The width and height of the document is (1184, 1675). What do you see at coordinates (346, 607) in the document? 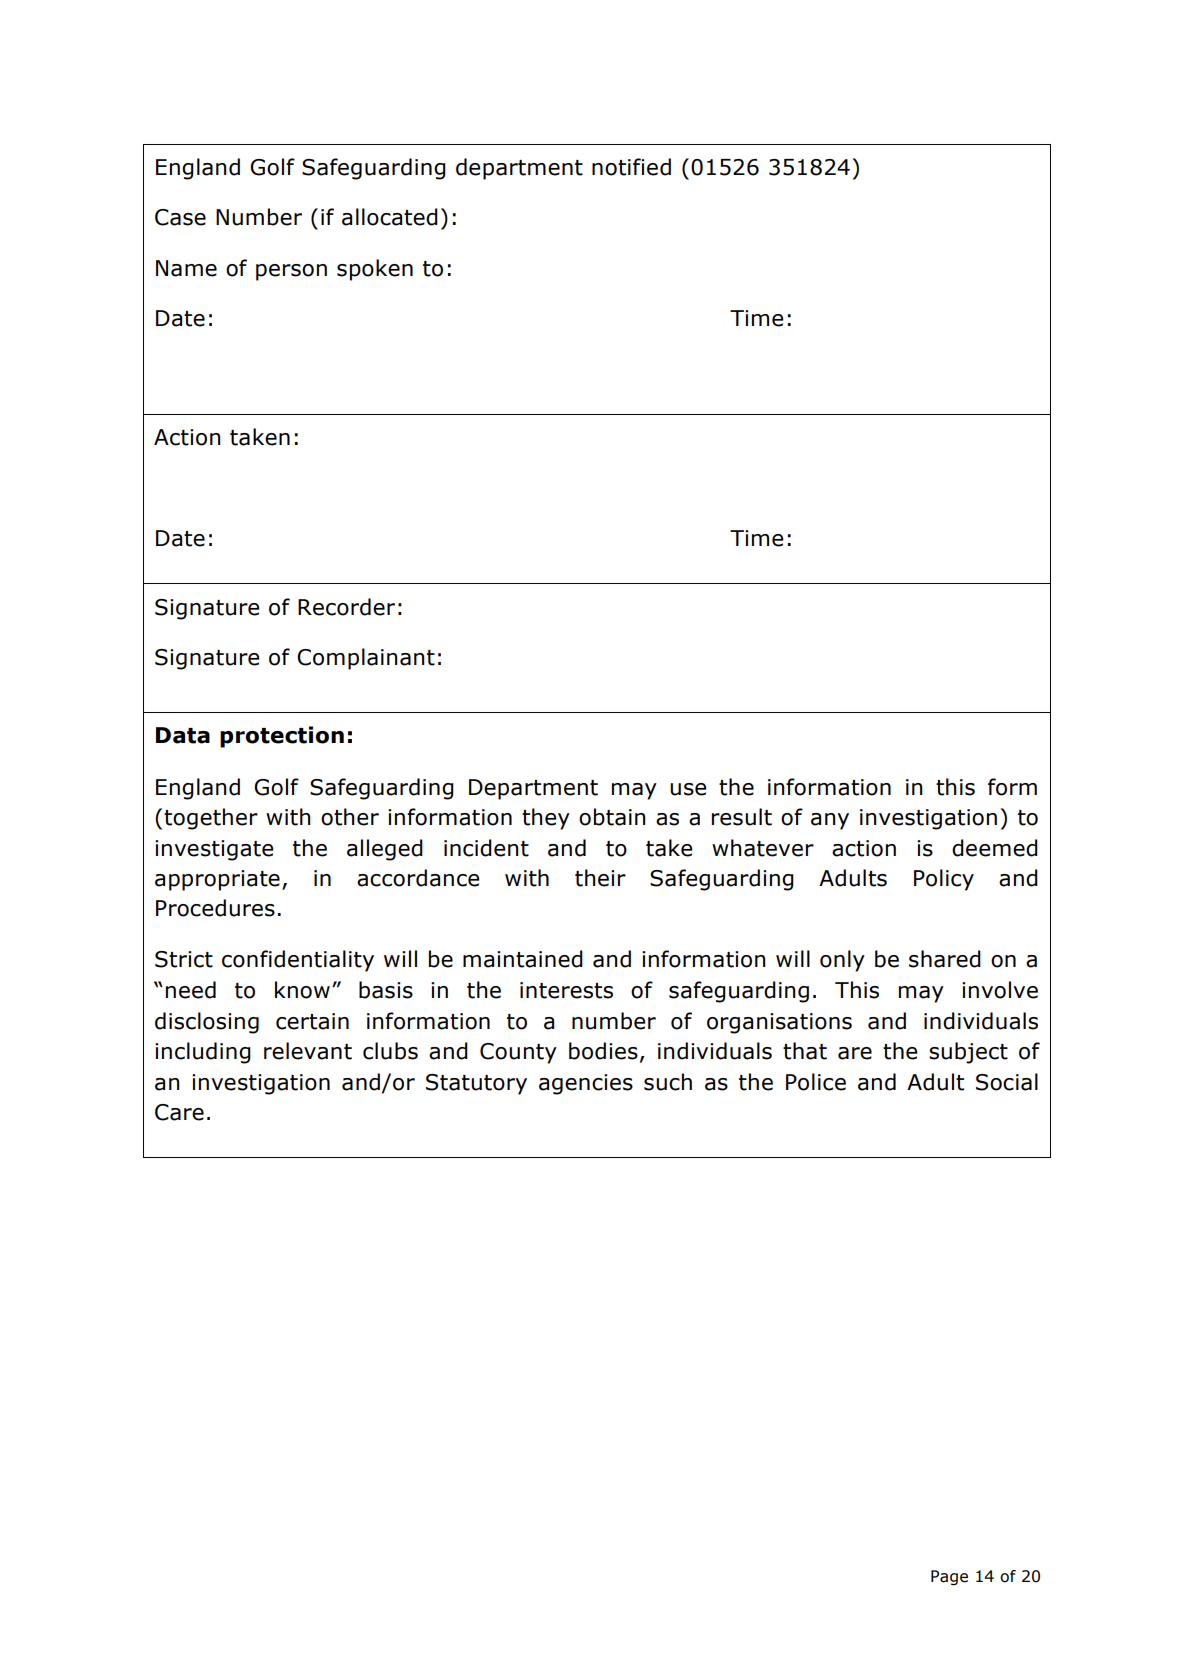
I see `Recorder` at bounding box center [346, 607].
